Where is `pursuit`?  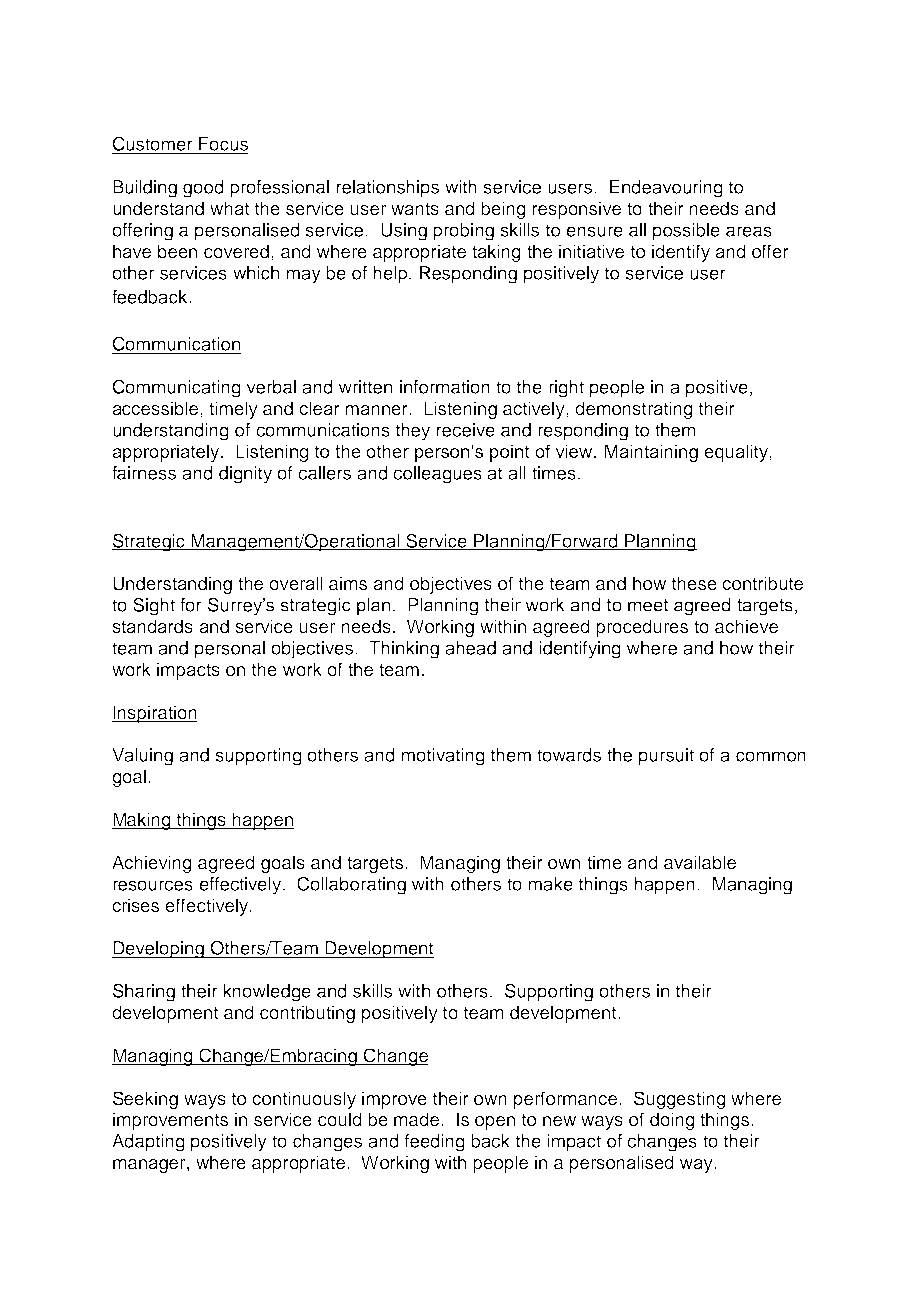 pursuit is located at coordinates (666, 757).
